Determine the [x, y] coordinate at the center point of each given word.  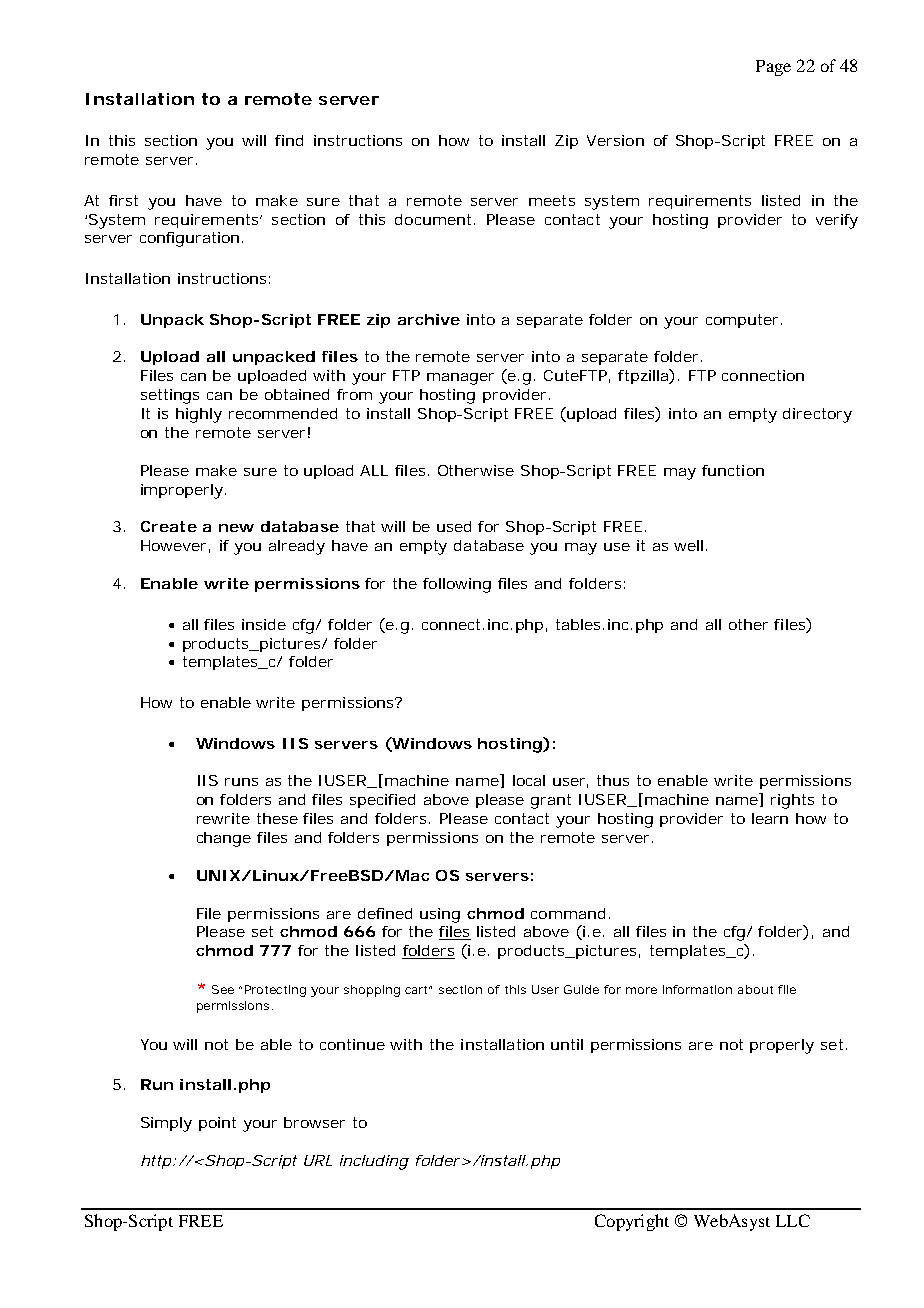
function [733, 470]
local [529, 780]
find [289, 140]
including [374, 1162]
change [224, 839]
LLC [793, 1220]
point [217, 1124]
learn [770, 818]
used [454, 526]
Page [773, 68]
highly [199, 415]
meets [552, 200]
